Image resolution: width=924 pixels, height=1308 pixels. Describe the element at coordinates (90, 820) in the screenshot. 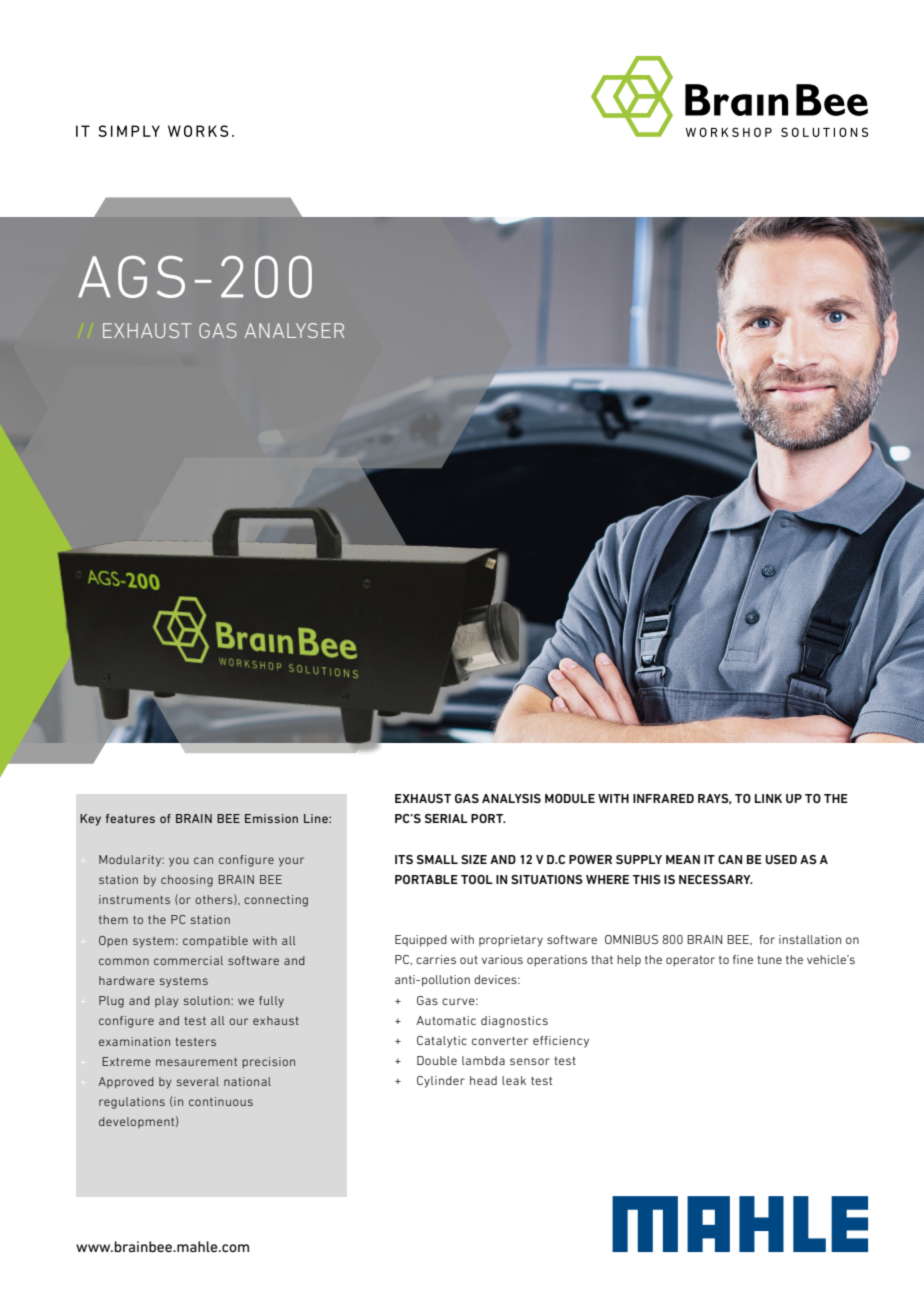

I see `Key` at that location.
